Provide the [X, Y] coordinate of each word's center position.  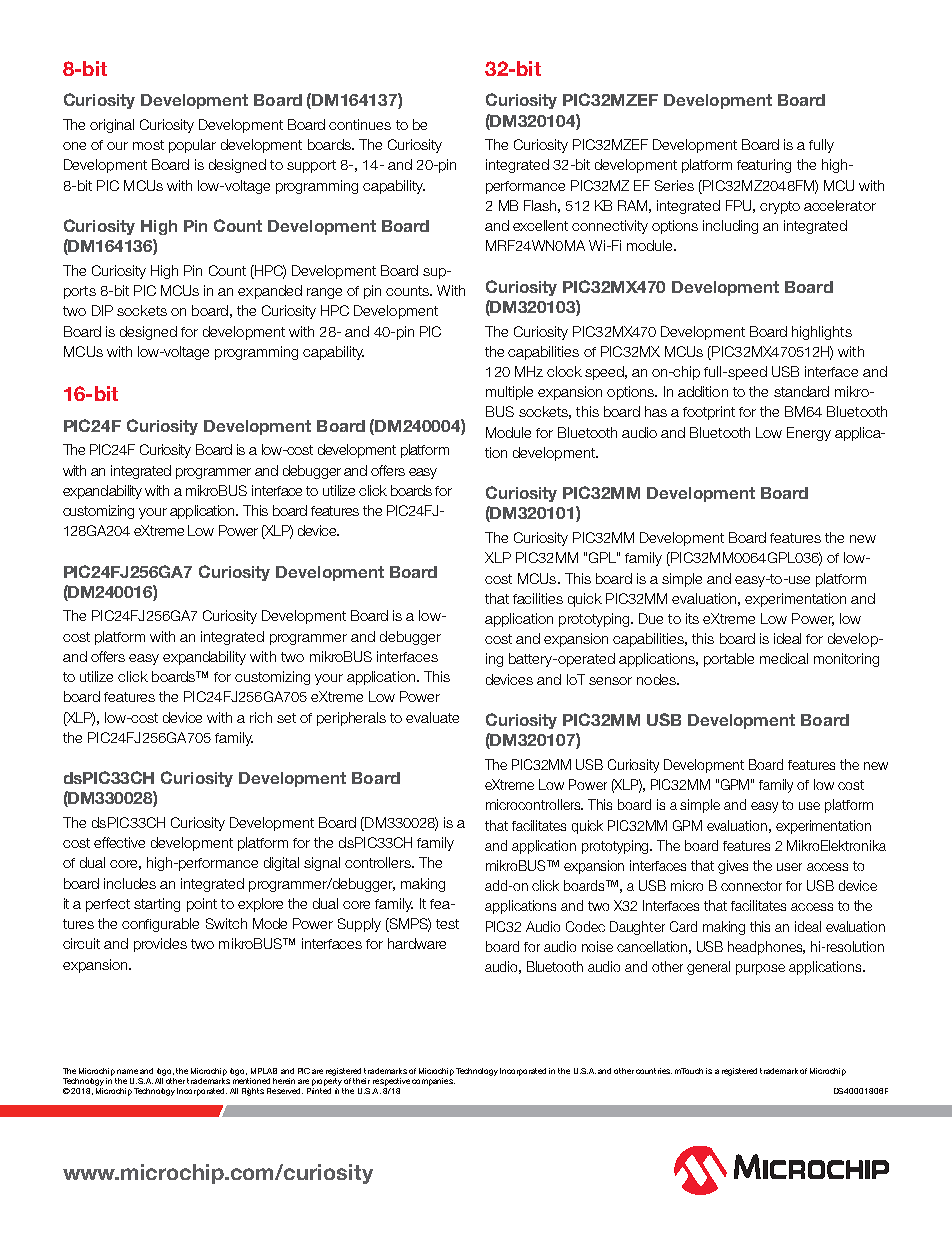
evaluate [432, 717]
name [127, 1071]
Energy [809, 434]
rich [261, 717]
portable [729, 660]
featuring [764, 166]
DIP [102, 310]
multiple [509, 393]
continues [360, 124]
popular [192, 146]
